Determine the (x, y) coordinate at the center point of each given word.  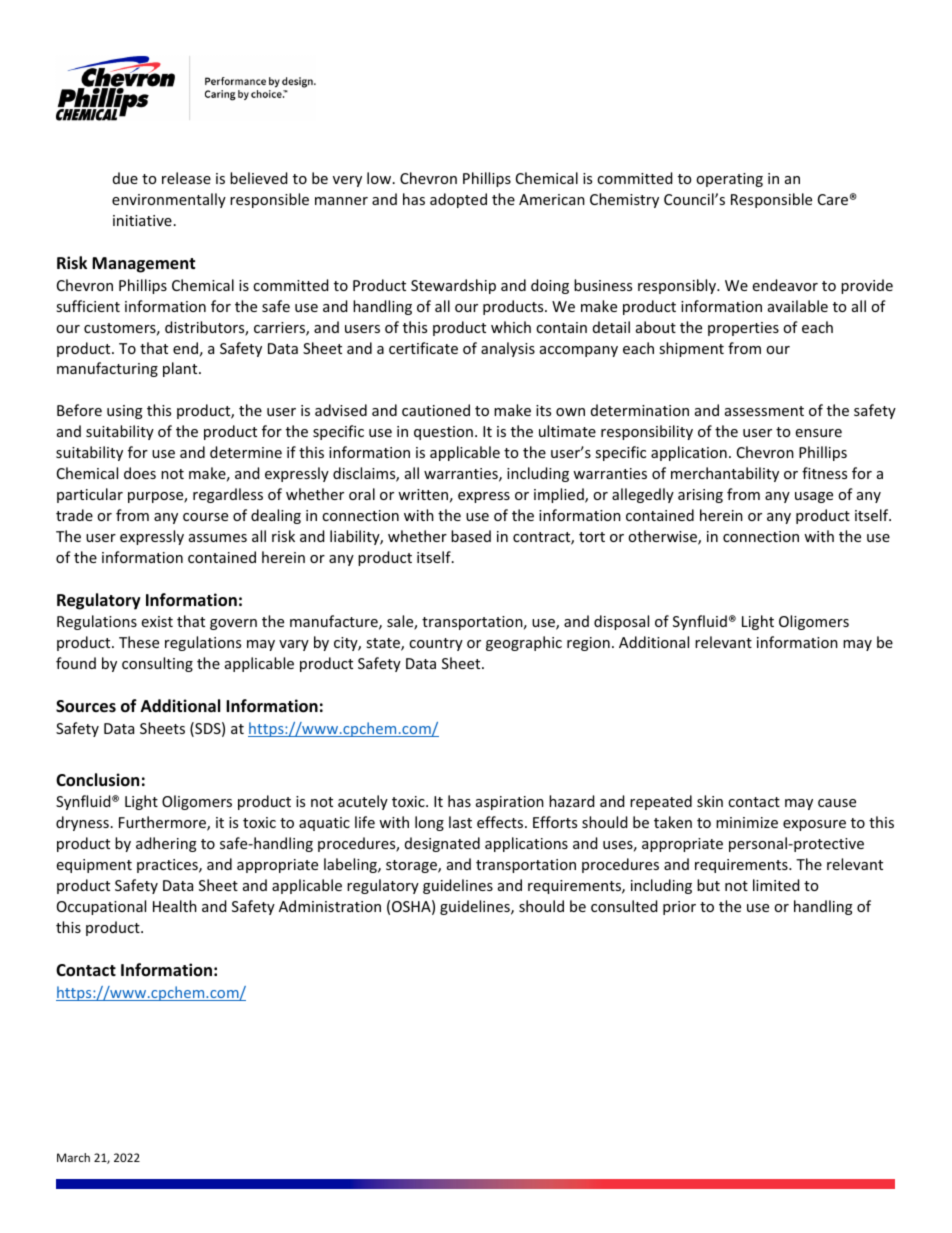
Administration (330, 906)
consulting (157, 664)
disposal (621, 622)
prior (679, 908)
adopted (458, 200)
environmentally (169, 200)
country (436, 644)
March (73, 1157)
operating (729, 180)
